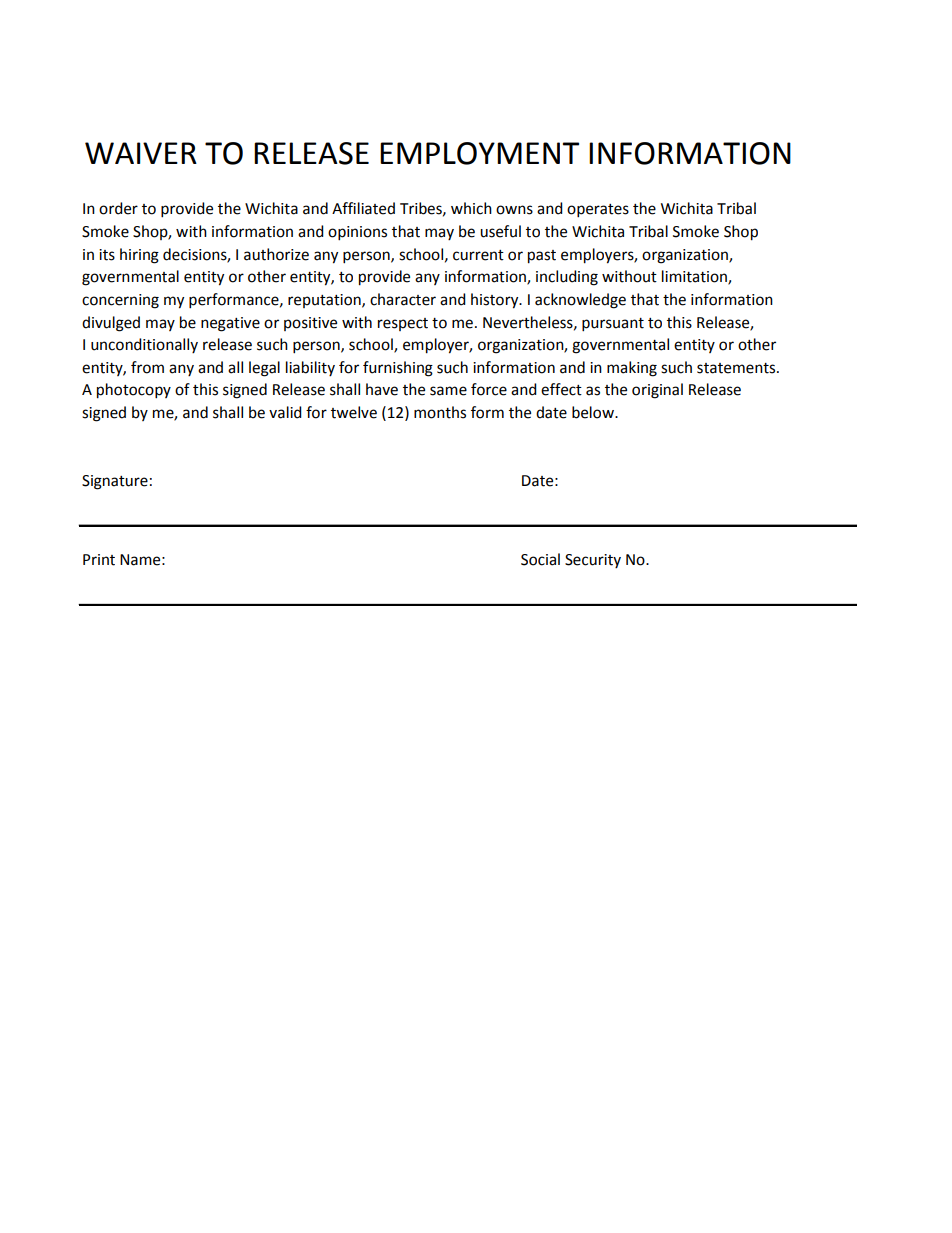 The height and width of the image is (1233, 952). What do you see at coordinates (593, 561) in the image?
I see `Security` at bounding box center [593, 561].
